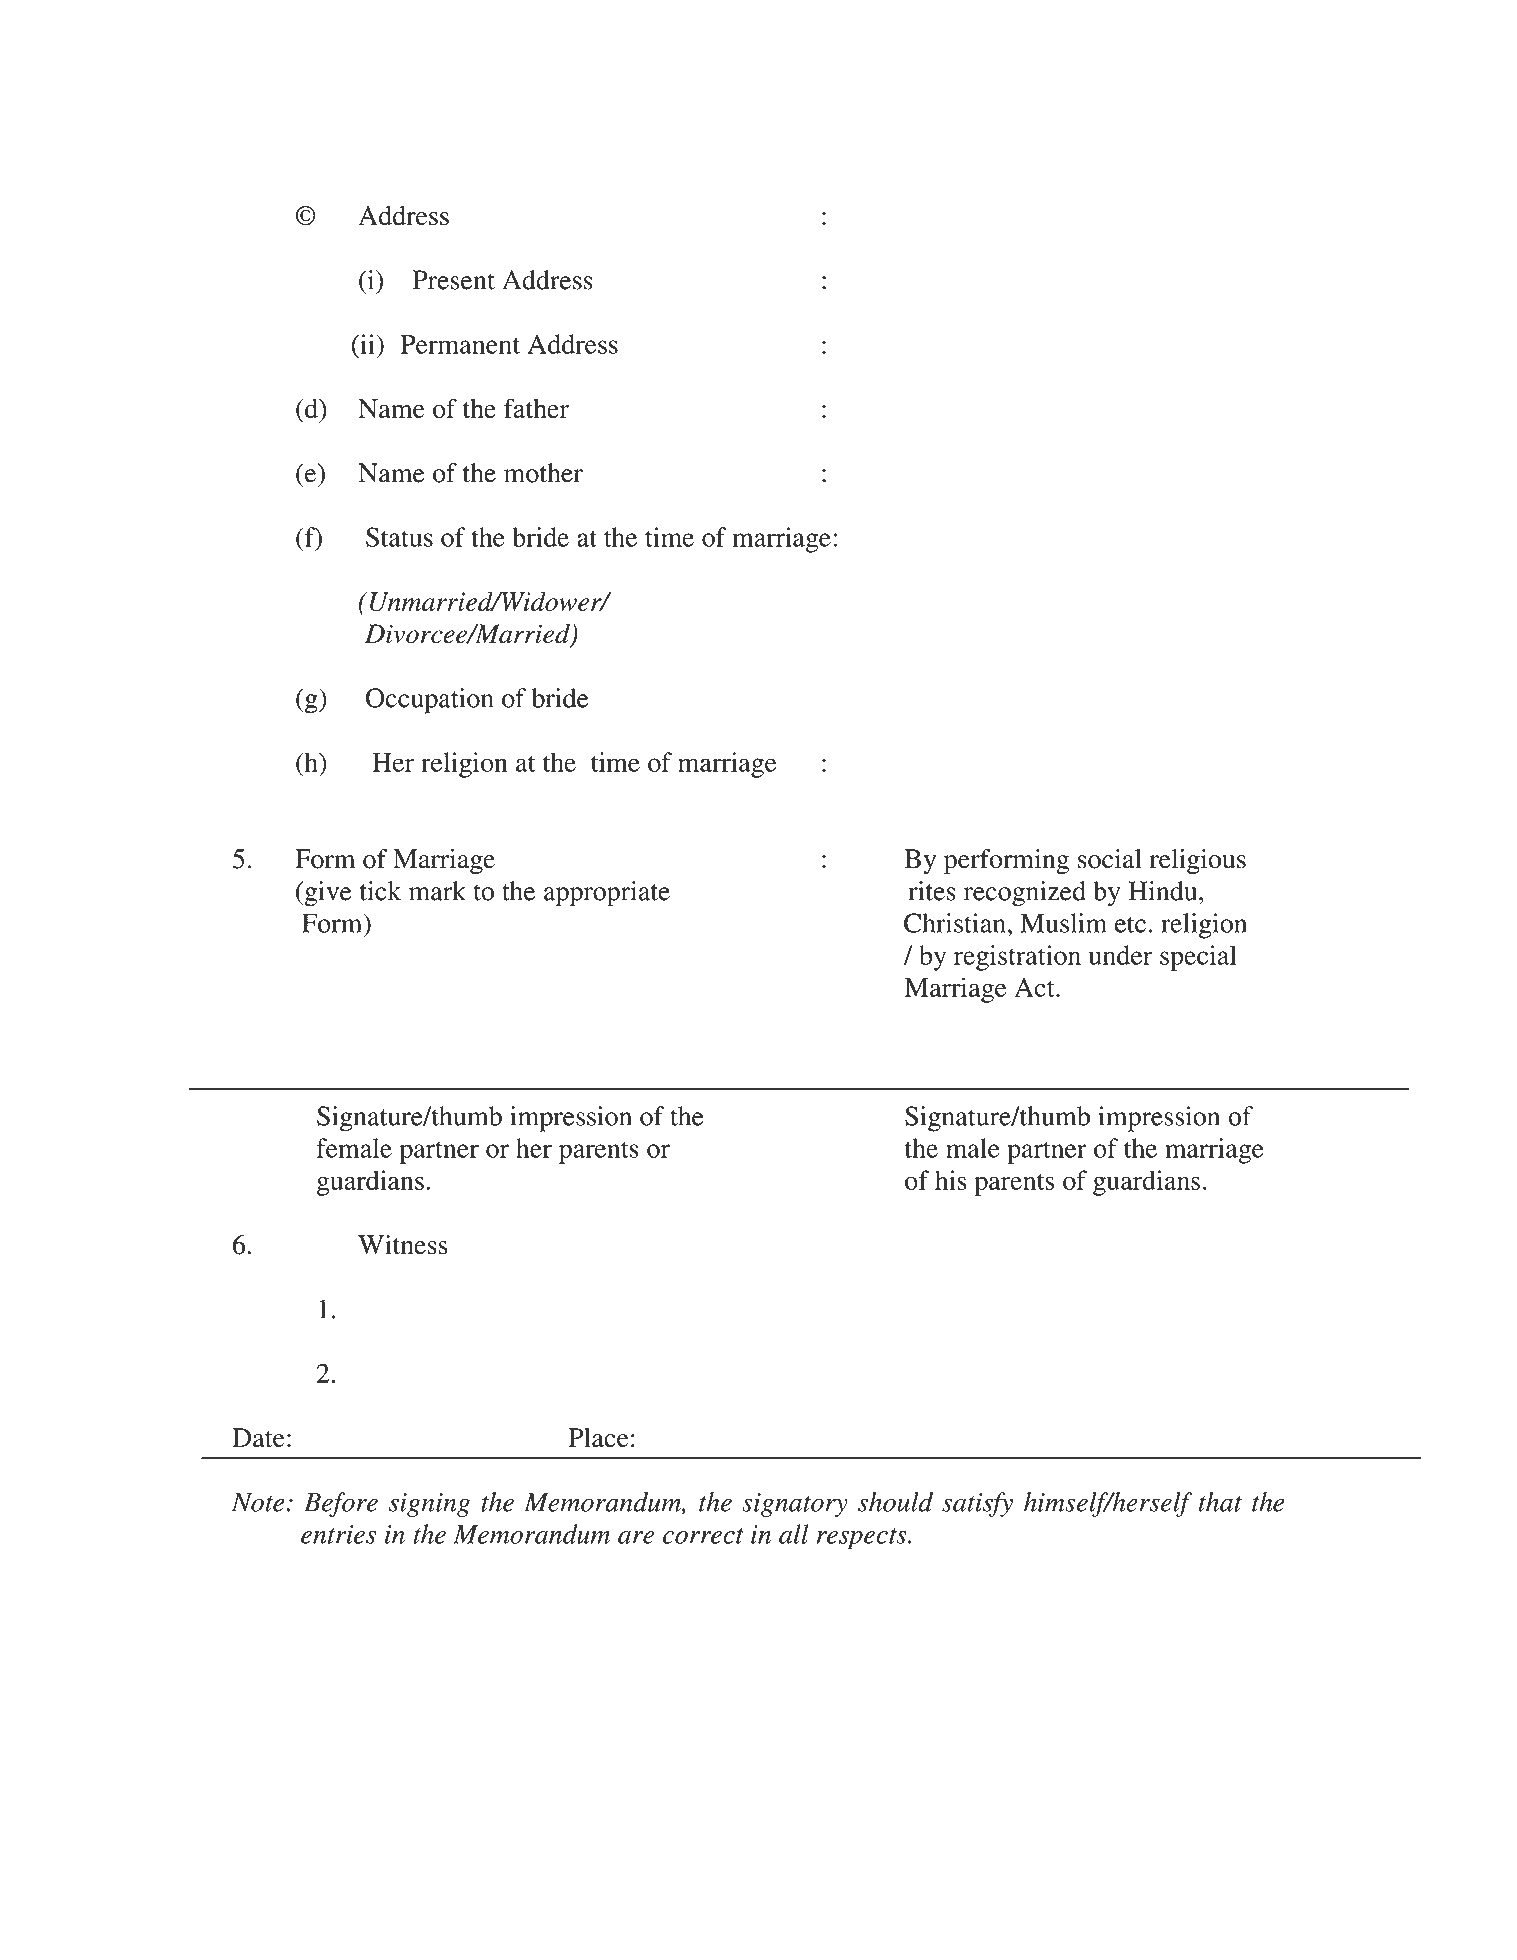 The image size is (1517, 1960). Describe the element at coordinates (341, 1504) in the page. I see `Before` at that location.
